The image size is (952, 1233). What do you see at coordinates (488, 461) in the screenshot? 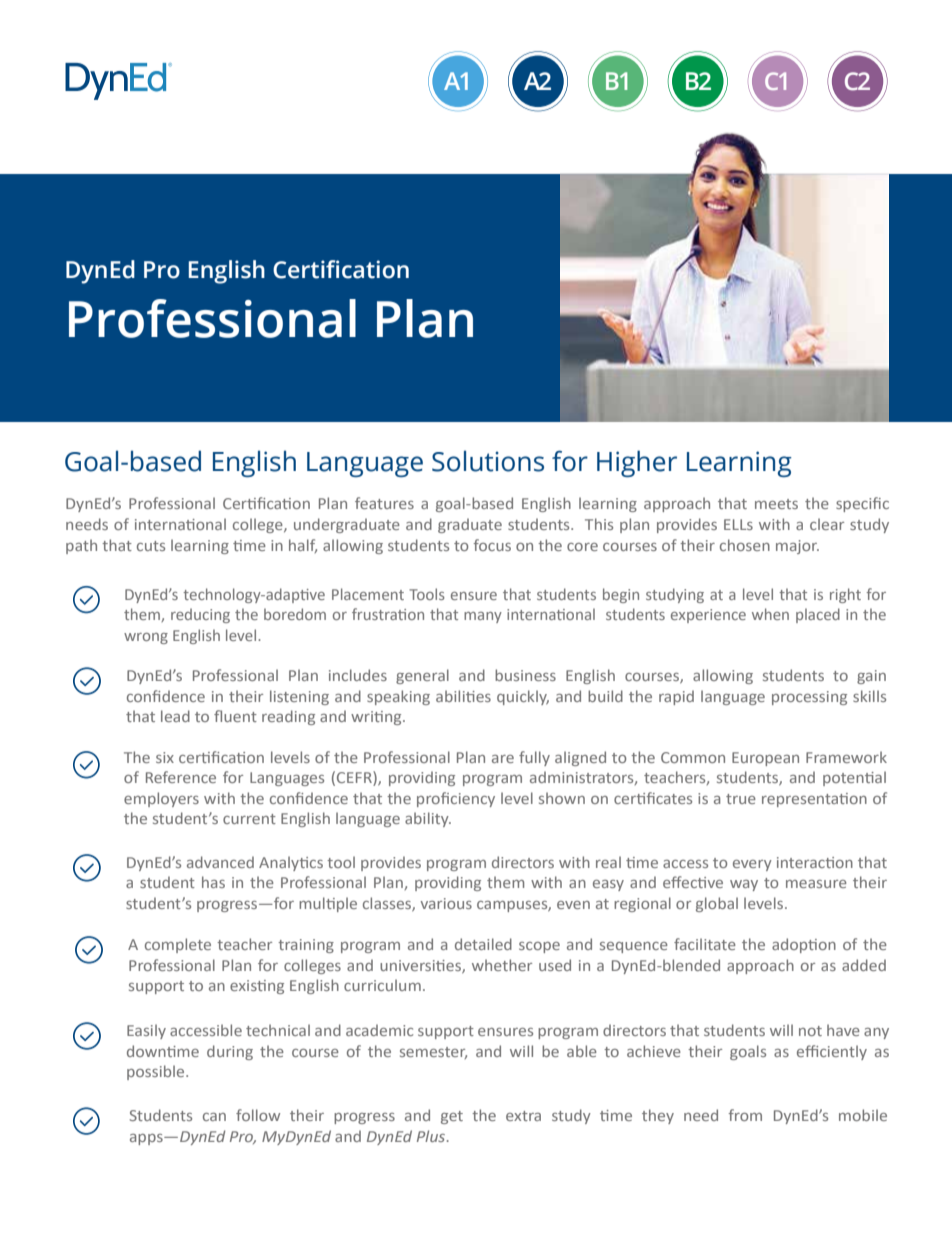
I see `Solutions` at bounding box center [488, 461].
